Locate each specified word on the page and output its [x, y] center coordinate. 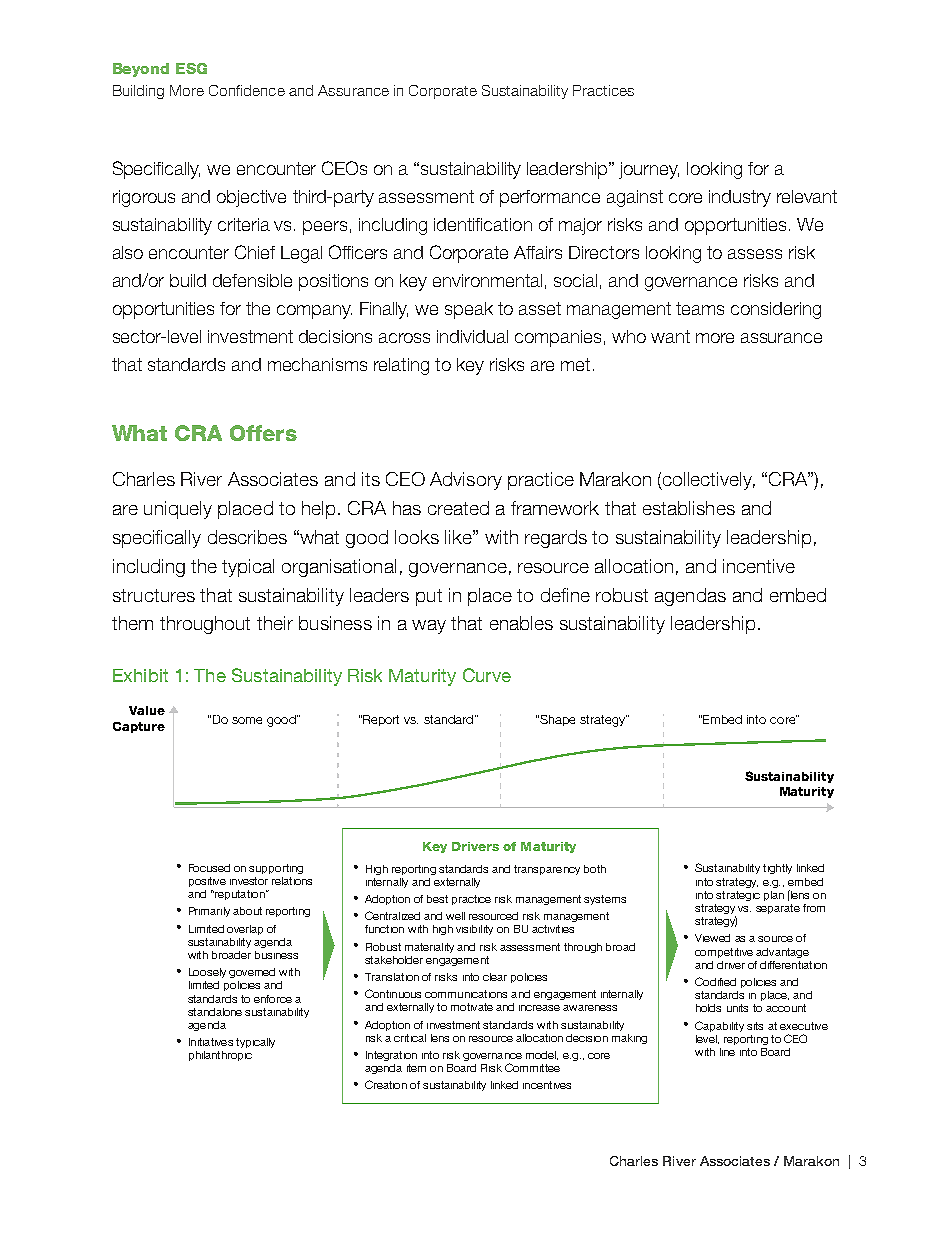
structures [154, 595]
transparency [547, 870]
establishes [689, 508]
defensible [252, 280]
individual [472, 336]
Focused [209, 868]
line [727, 1052]
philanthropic [220, 1056]
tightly [777, 869]
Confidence [247, 90]
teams [700, 308]
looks [417, 537]
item [416, 1068]
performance [550, 198]
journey [649, 170]
